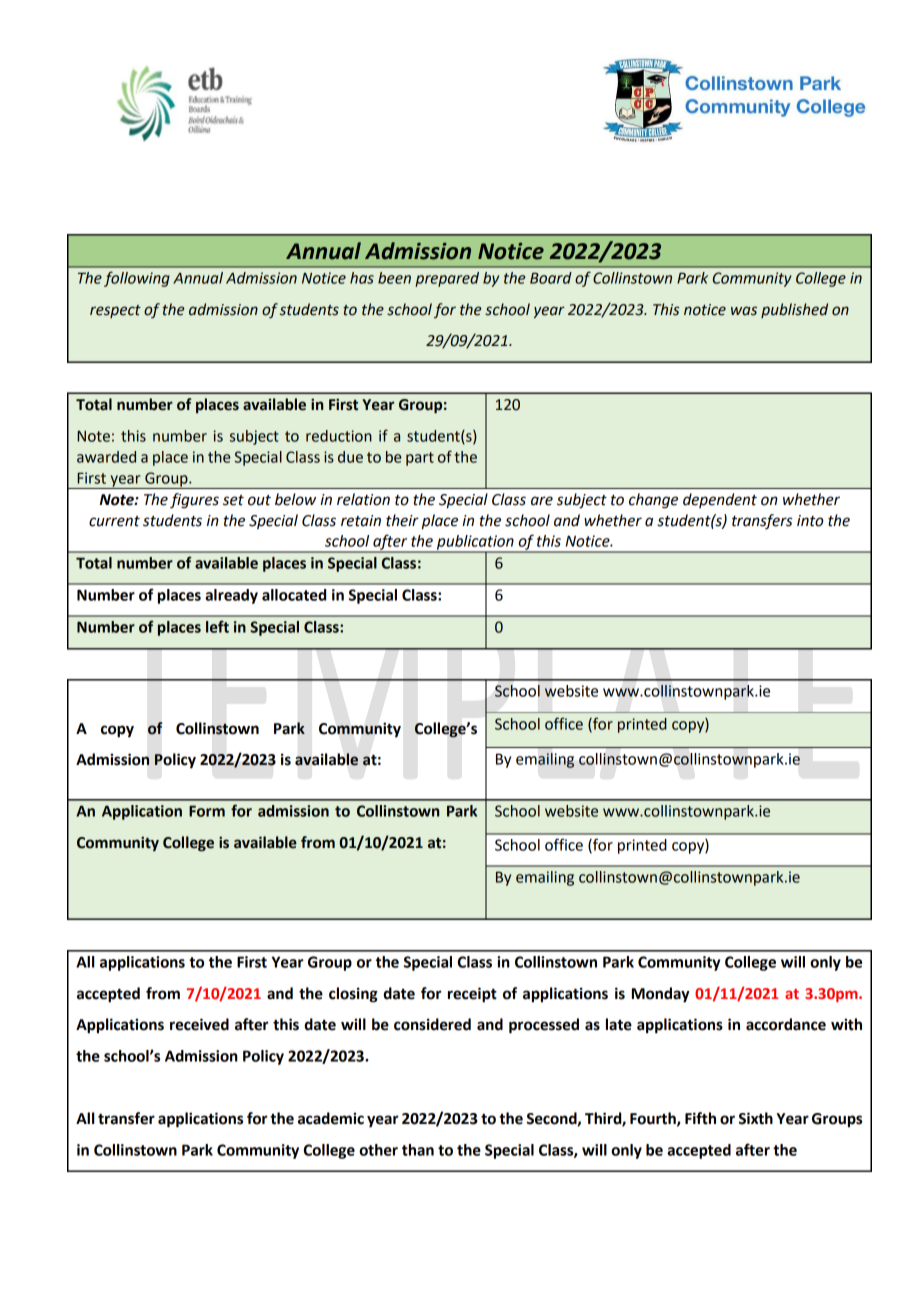 Image resolution: width=924 pixels, height=1308 pixels. Describe the element at coordinates (294, 595) in the page. I see `allocated` at that location.
